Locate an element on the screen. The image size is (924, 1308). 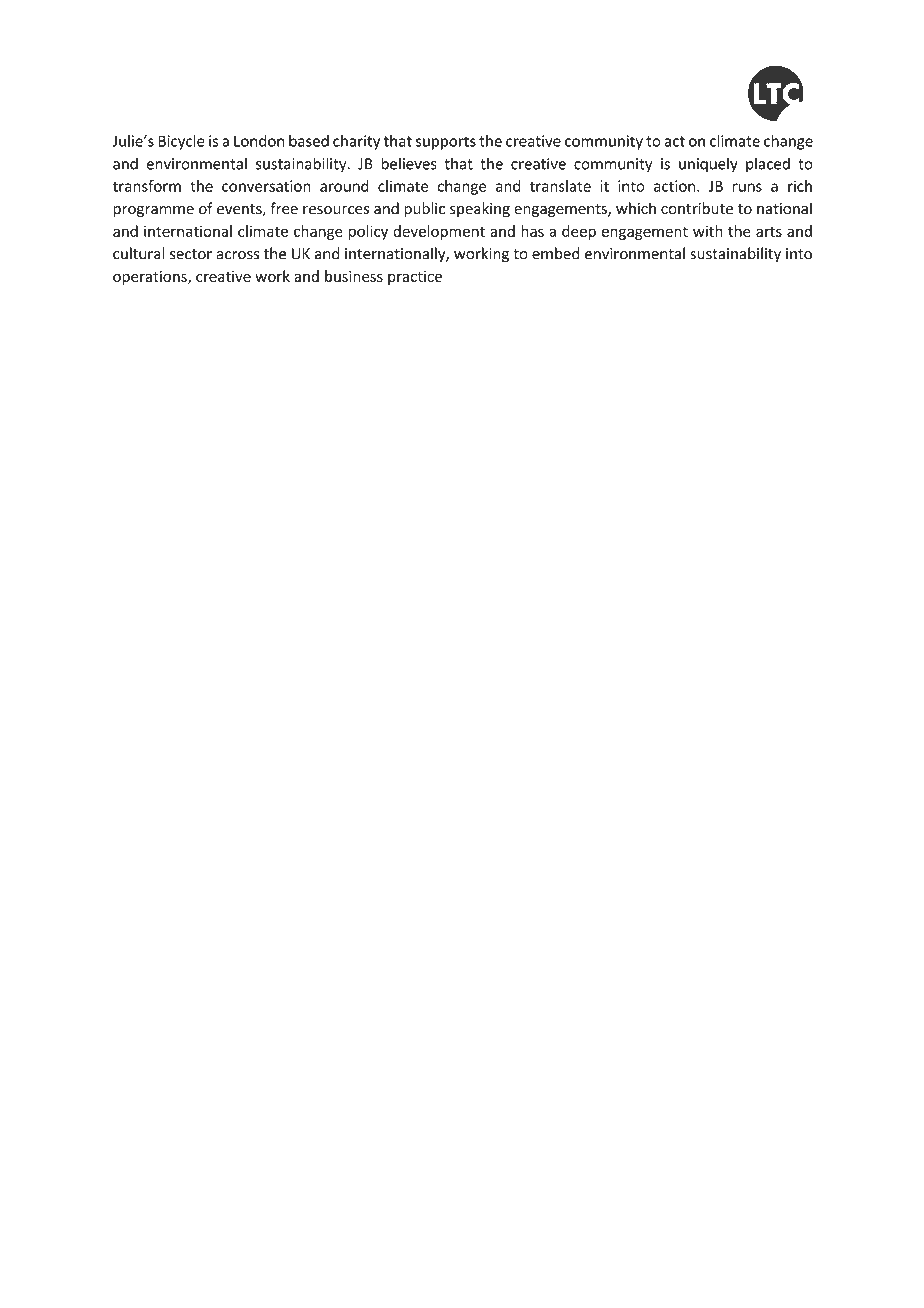
speaking is located at coordinates (480, 209).
